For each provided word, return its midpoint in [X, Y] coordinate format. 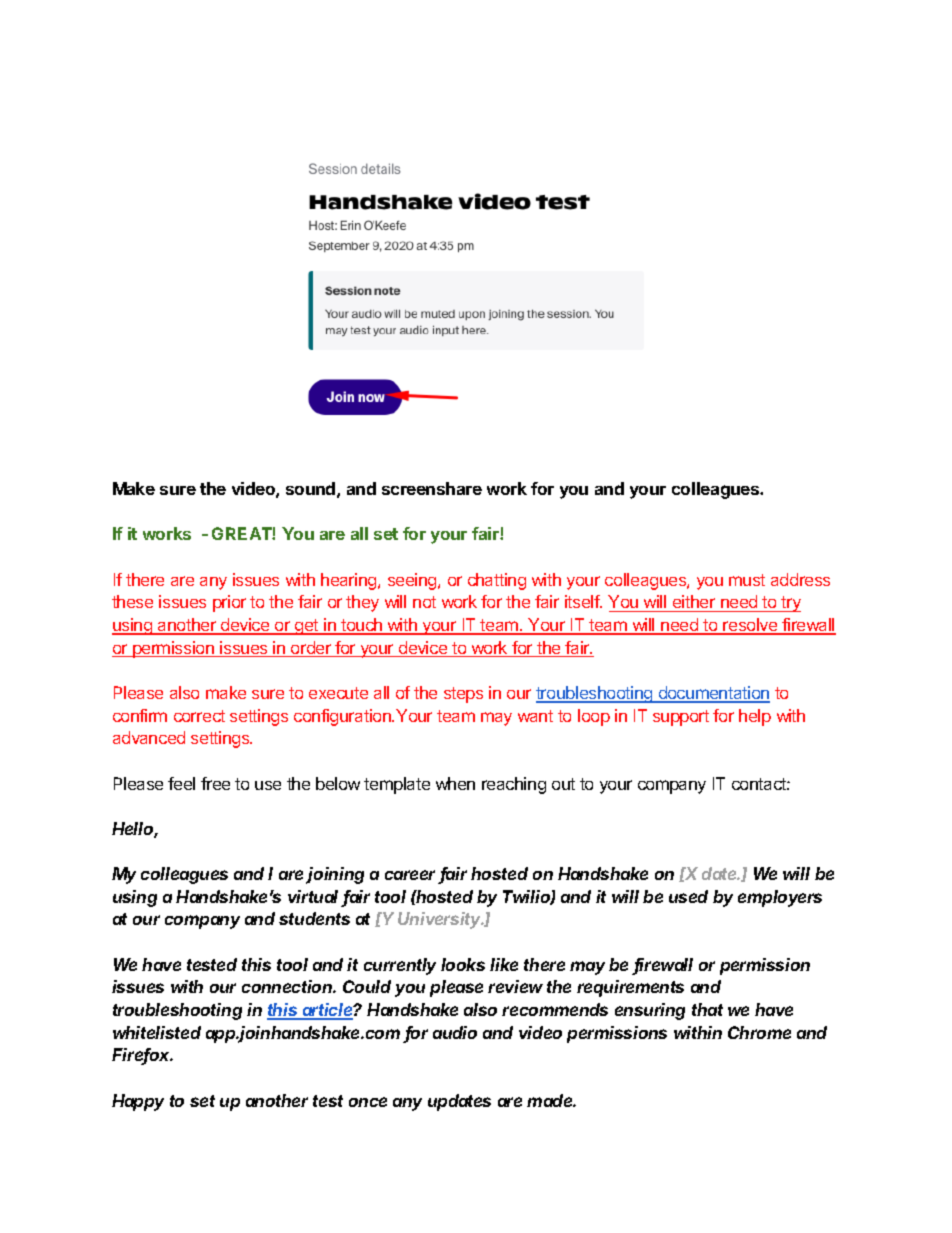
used [688, 896]
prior [229, 603]
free [215, 783]
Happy [138, 1102]
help [755, 717]
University [441, 920]
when [455, 783]
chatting [497, 581]
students [314, 918]
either [694, 603]
